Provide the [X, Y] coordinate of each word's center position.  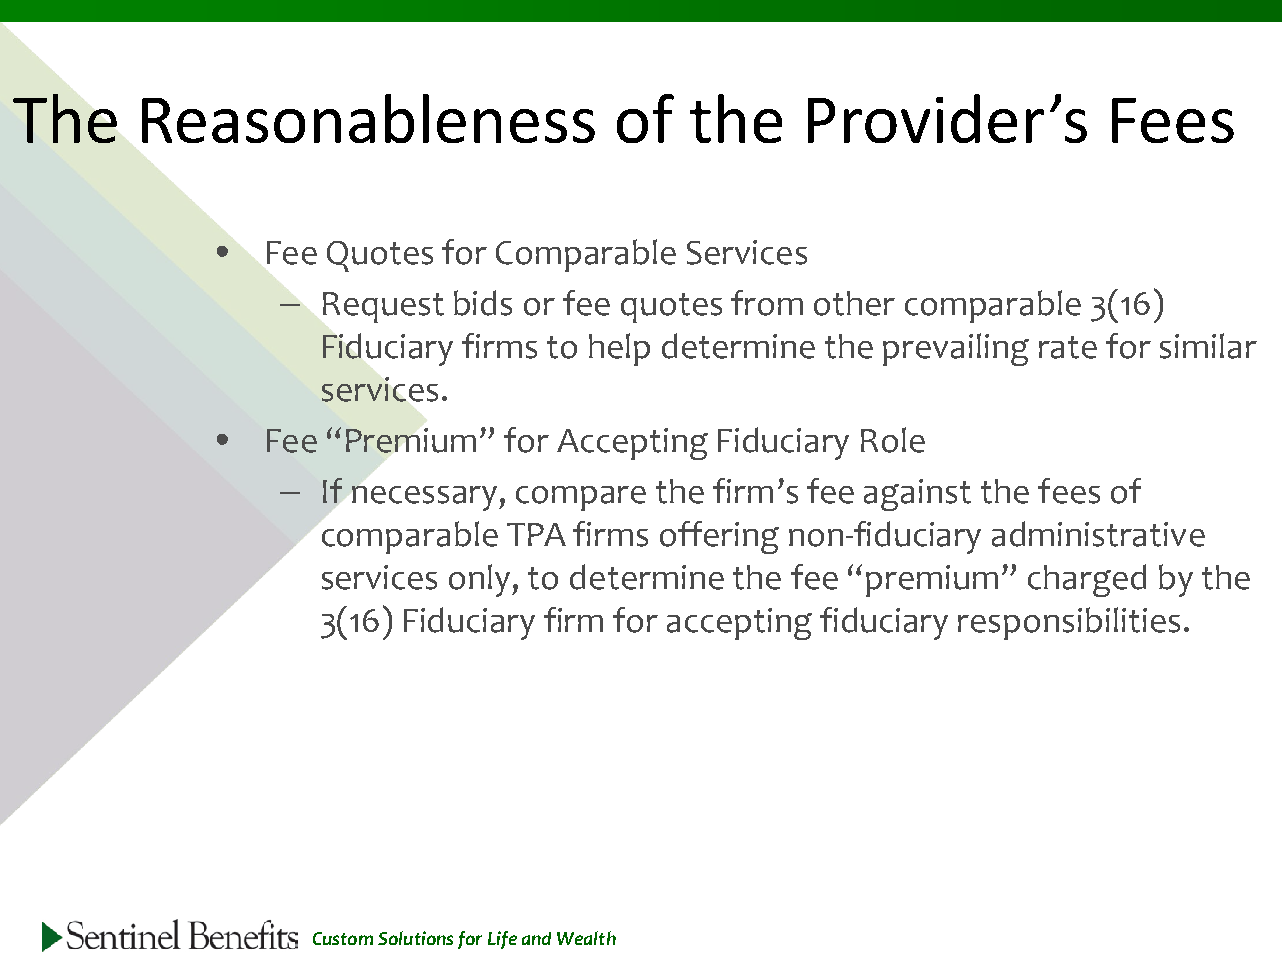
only [481, 580]
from [767, 303]
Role [893, 440]
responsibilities [1069, 623]
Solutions [415, 938]
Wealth [586, 938]
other [854, 303]
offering [719, 537]
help [619, 349]
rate [1068, 347]
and [536, 938]
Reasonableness [368, 118]
